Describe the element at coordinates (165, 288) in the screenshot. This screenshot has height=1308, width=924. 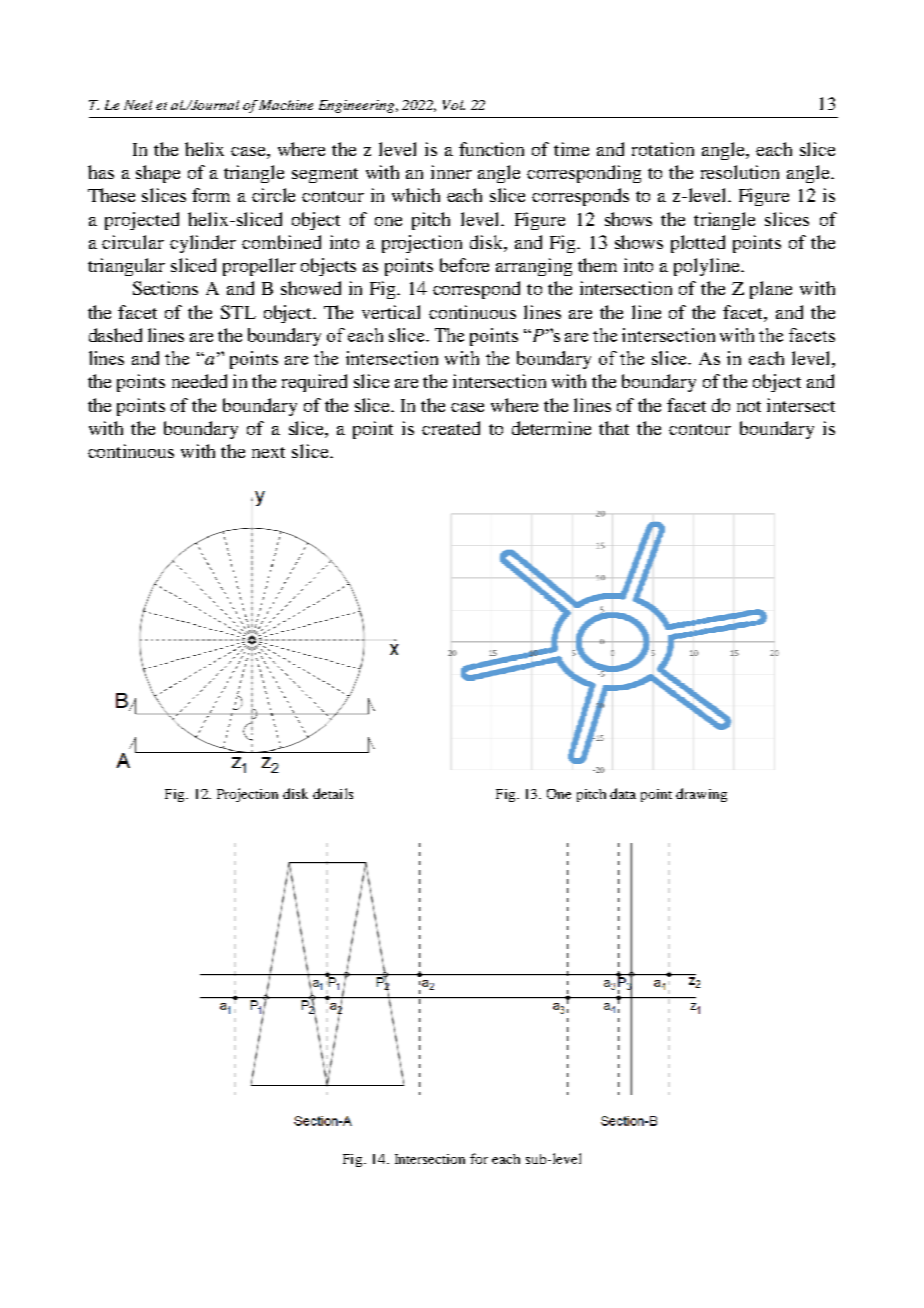
I see `Sections` at that location.
